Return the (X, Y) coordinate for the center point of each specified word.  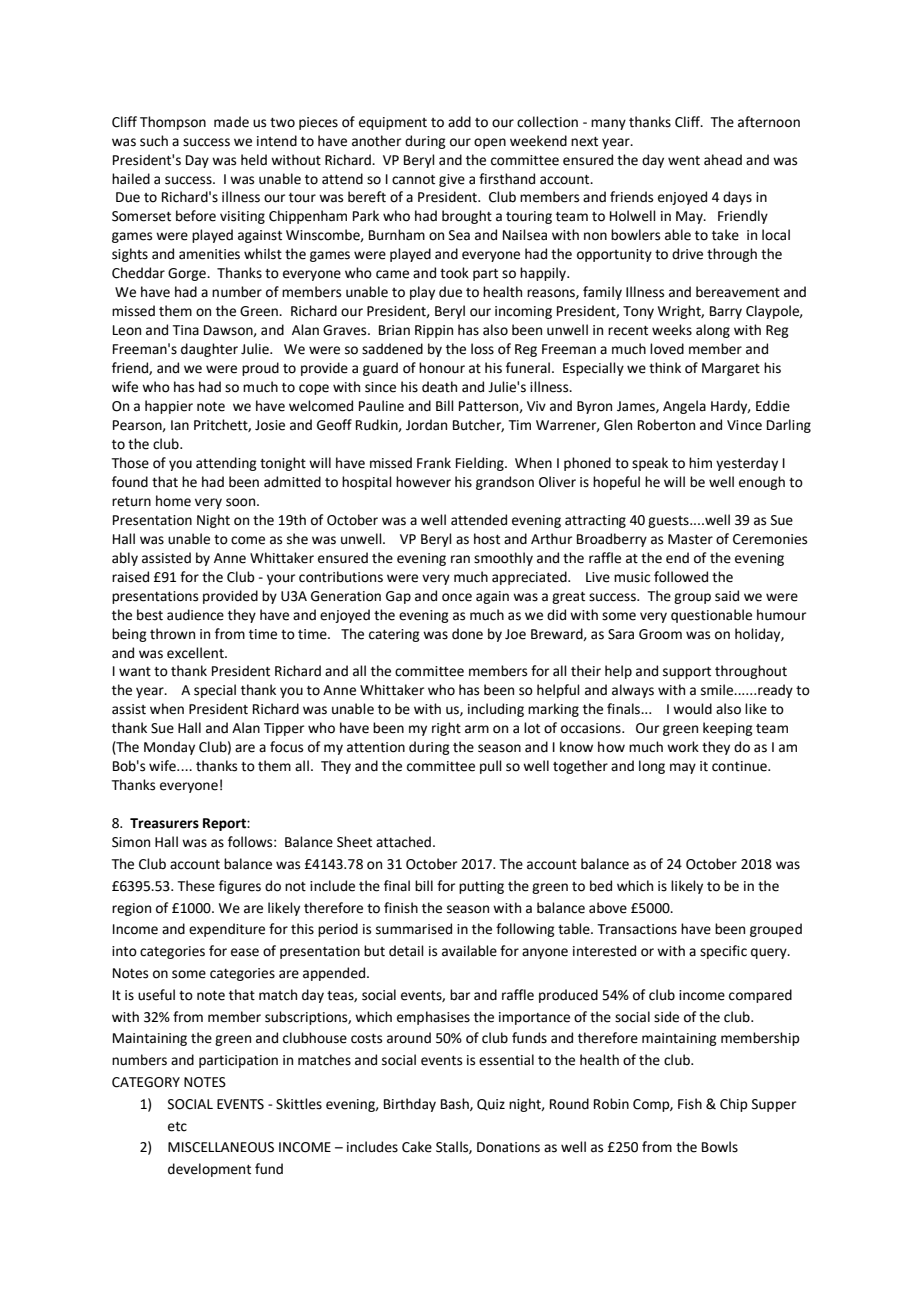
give (452, 180)
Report (225, 824)
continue (740, 766)
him (700, 462)
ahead (723, 160)
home (173, 501)
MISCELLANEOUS (221, 1147)
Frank (434, 463)
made (231, 122)
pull (491, 767)
